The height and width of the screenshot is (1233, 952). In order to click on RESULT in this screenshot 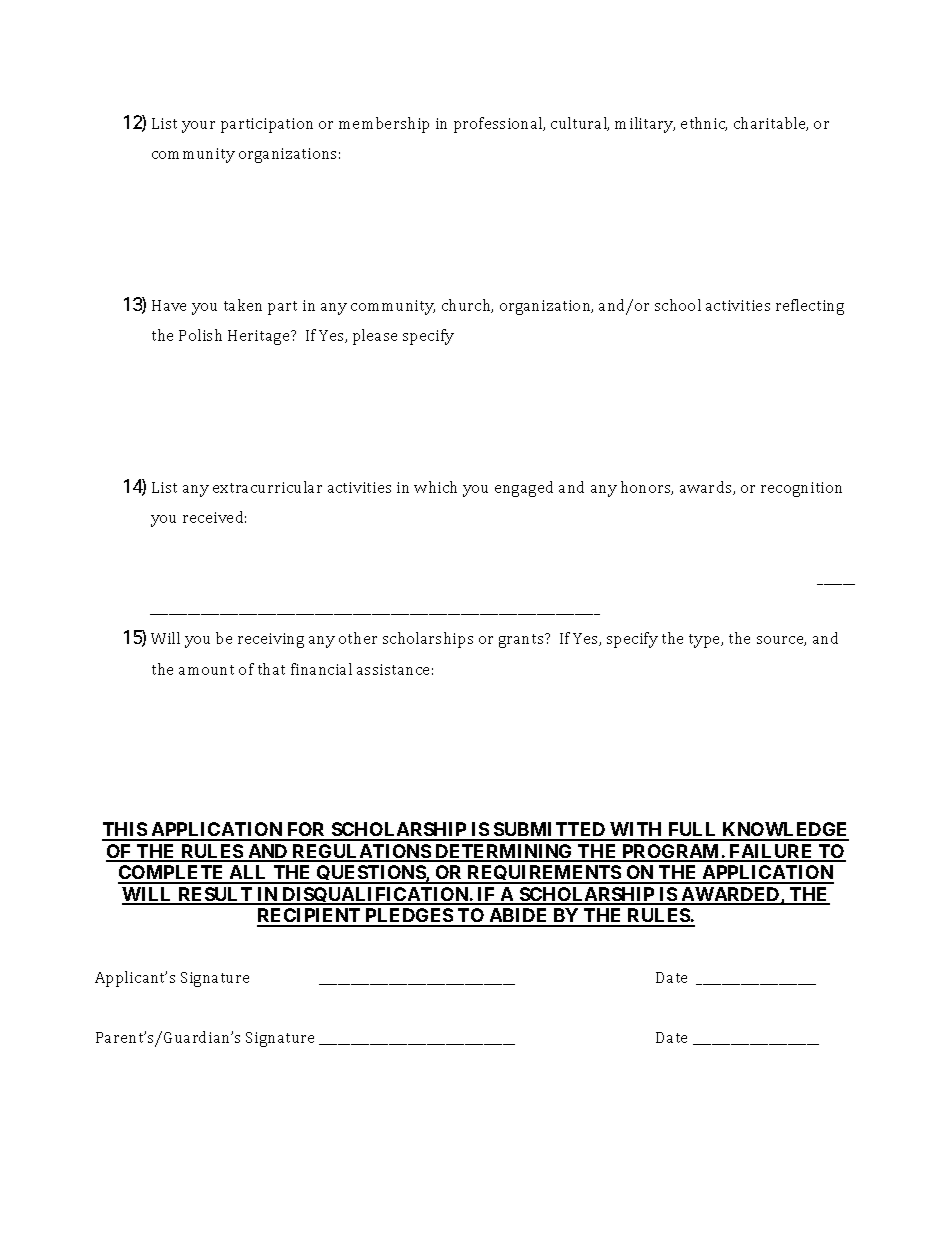, I will do `click(215, 895)`.
